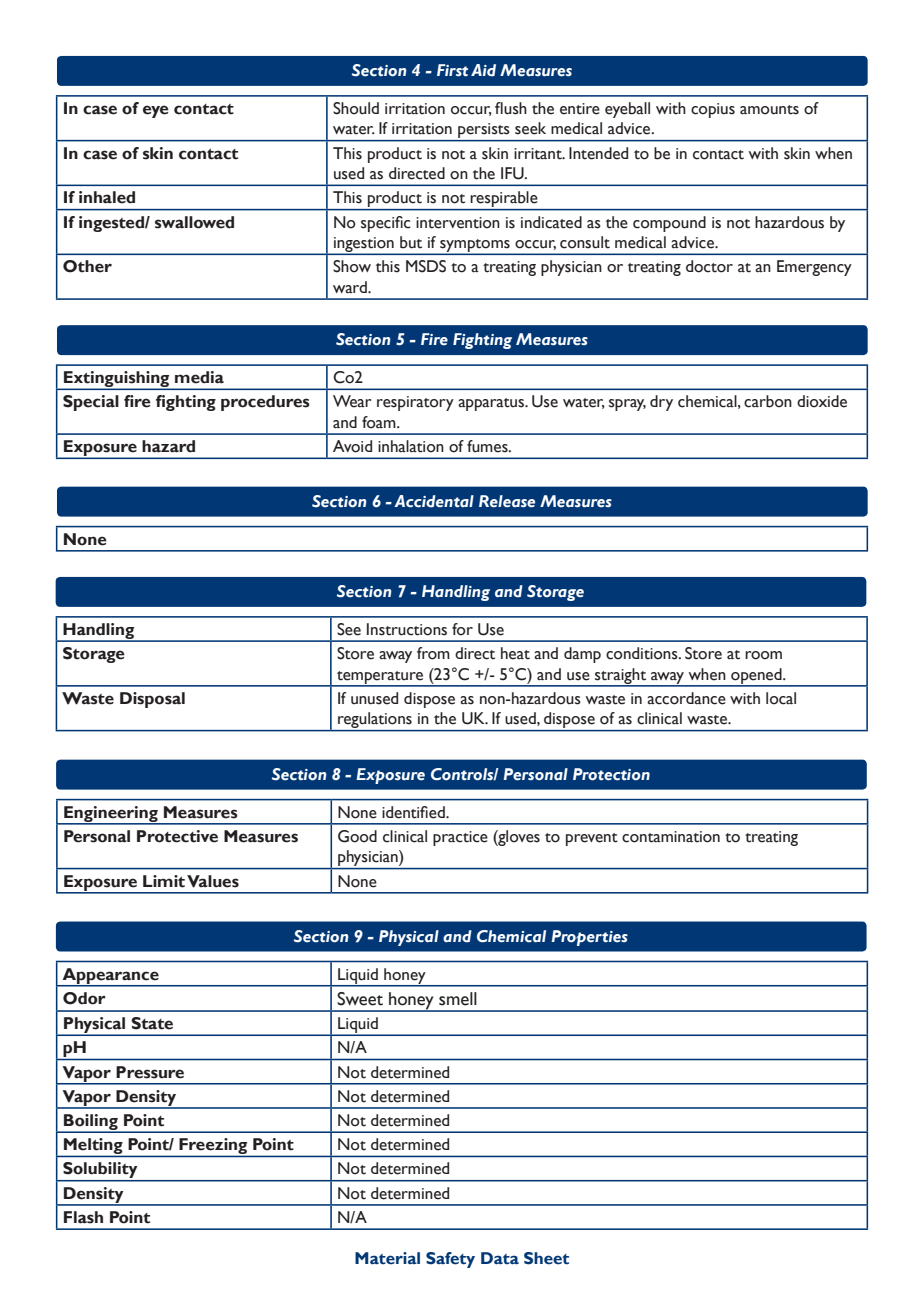 This page has width=924, height=1308. I want to click on Safety, so click(450, 1260).
